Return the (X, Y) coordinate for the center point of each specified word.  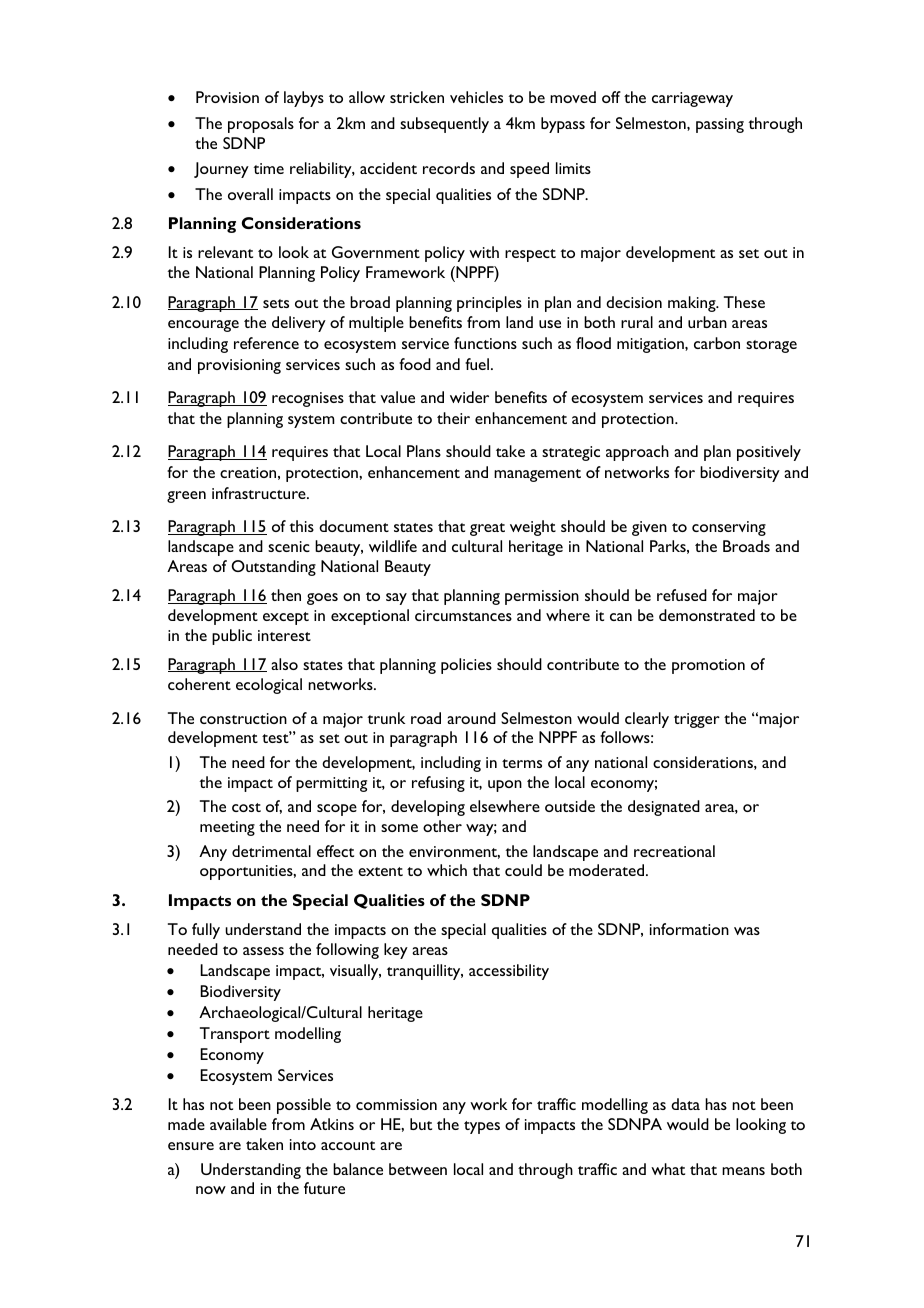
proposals (261, 125)
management (537, 475)
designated (664, 808)
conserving (729, 528)
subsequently (444, 125)
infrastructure (260, 493)
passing (720, 125)
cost (246, 807)
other (442, 826)
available (238, 1124)
